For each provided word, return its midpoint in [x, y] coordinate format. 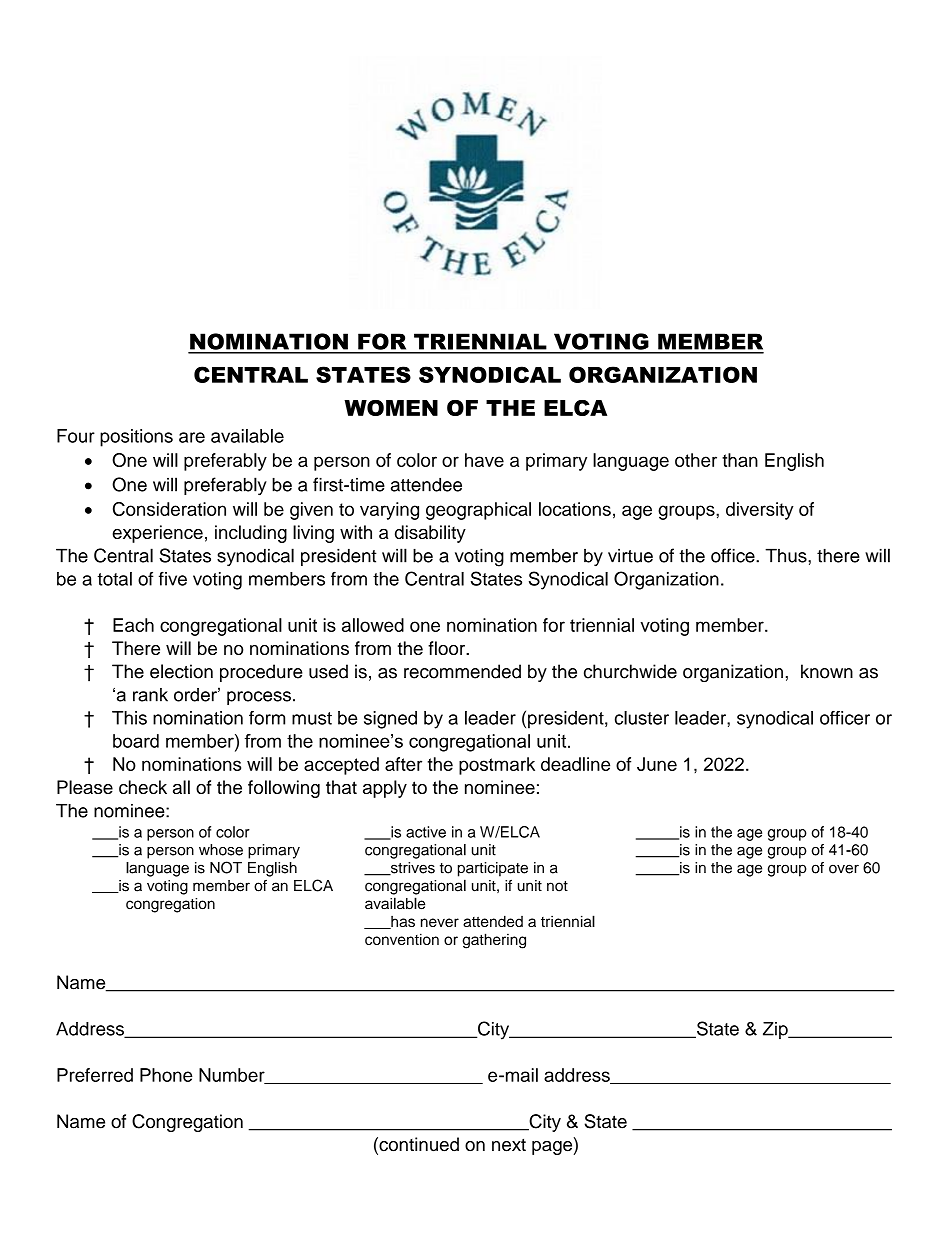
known [827, 671]
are [192, 437]
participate [493, 869]
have [484, 460]
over [844, 869]
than [740, 460]
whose [221, 850]
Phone [166, 1075]
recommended [462, 671]
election [181, 671]
